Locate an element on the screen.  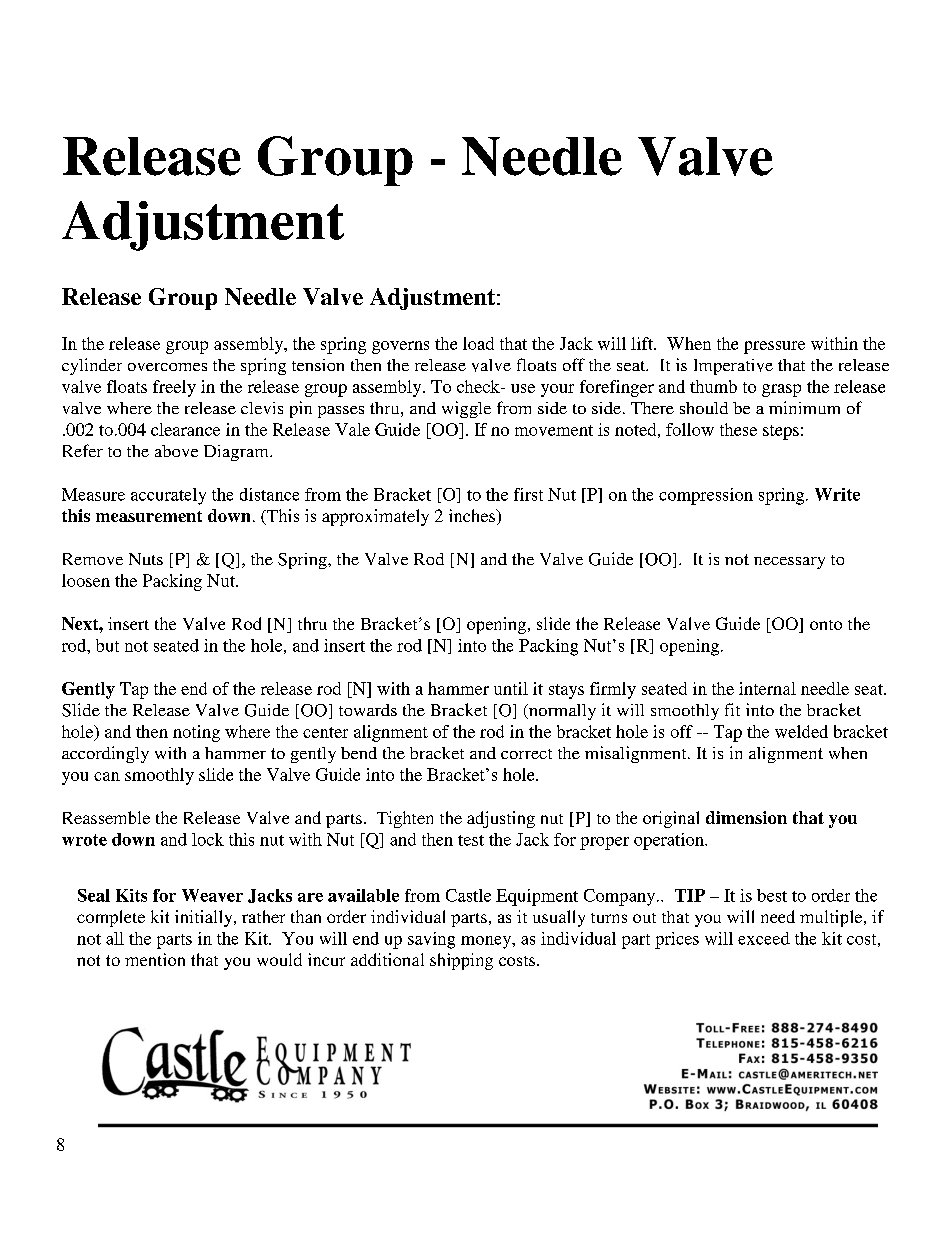
welded is located at coordinates (801, 731).
